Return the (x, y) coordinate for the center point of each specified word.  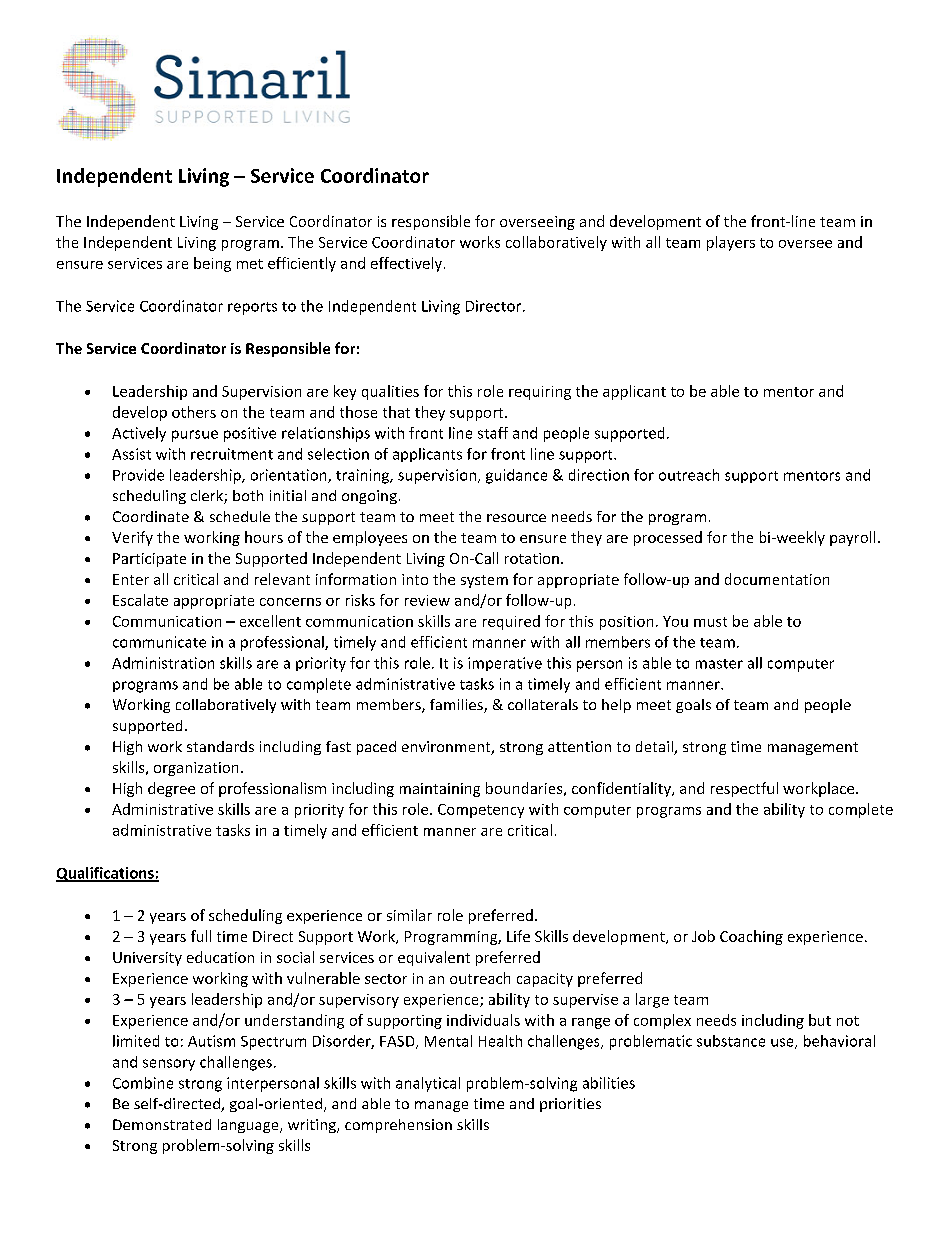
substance (731, 1041)
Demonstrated (162, 1124)
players (731, 243)
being (212, 264)
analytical (428, 1084)
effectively (406, 264)
